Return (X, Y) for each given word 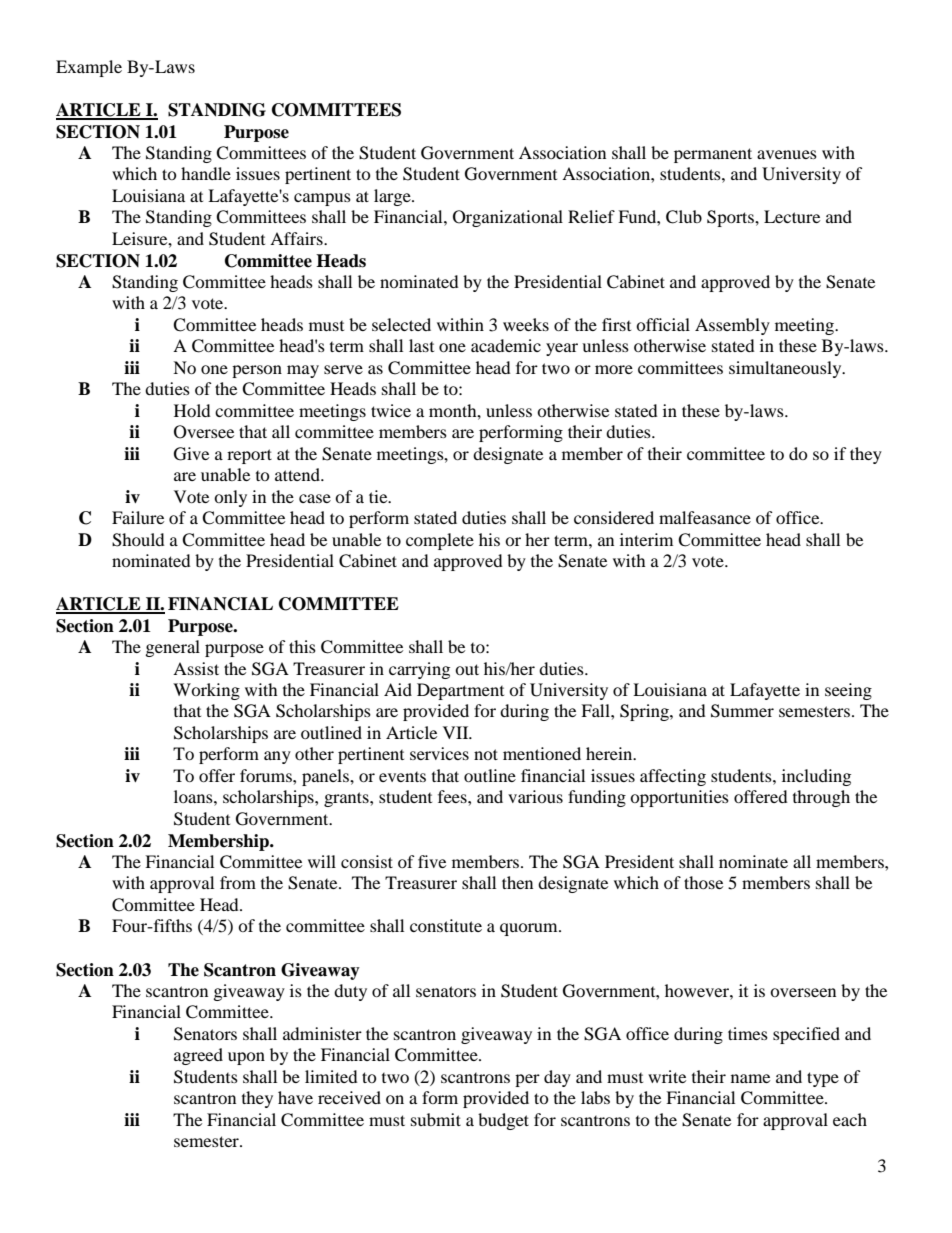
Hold (192, 410)
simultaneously (786, 369)
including (816, 777)
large (393, 197)
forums (267, 775)
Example (89, 68)
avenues (787, 154)
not (486, 754)
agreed (198, 1056)
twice (391, 410)
